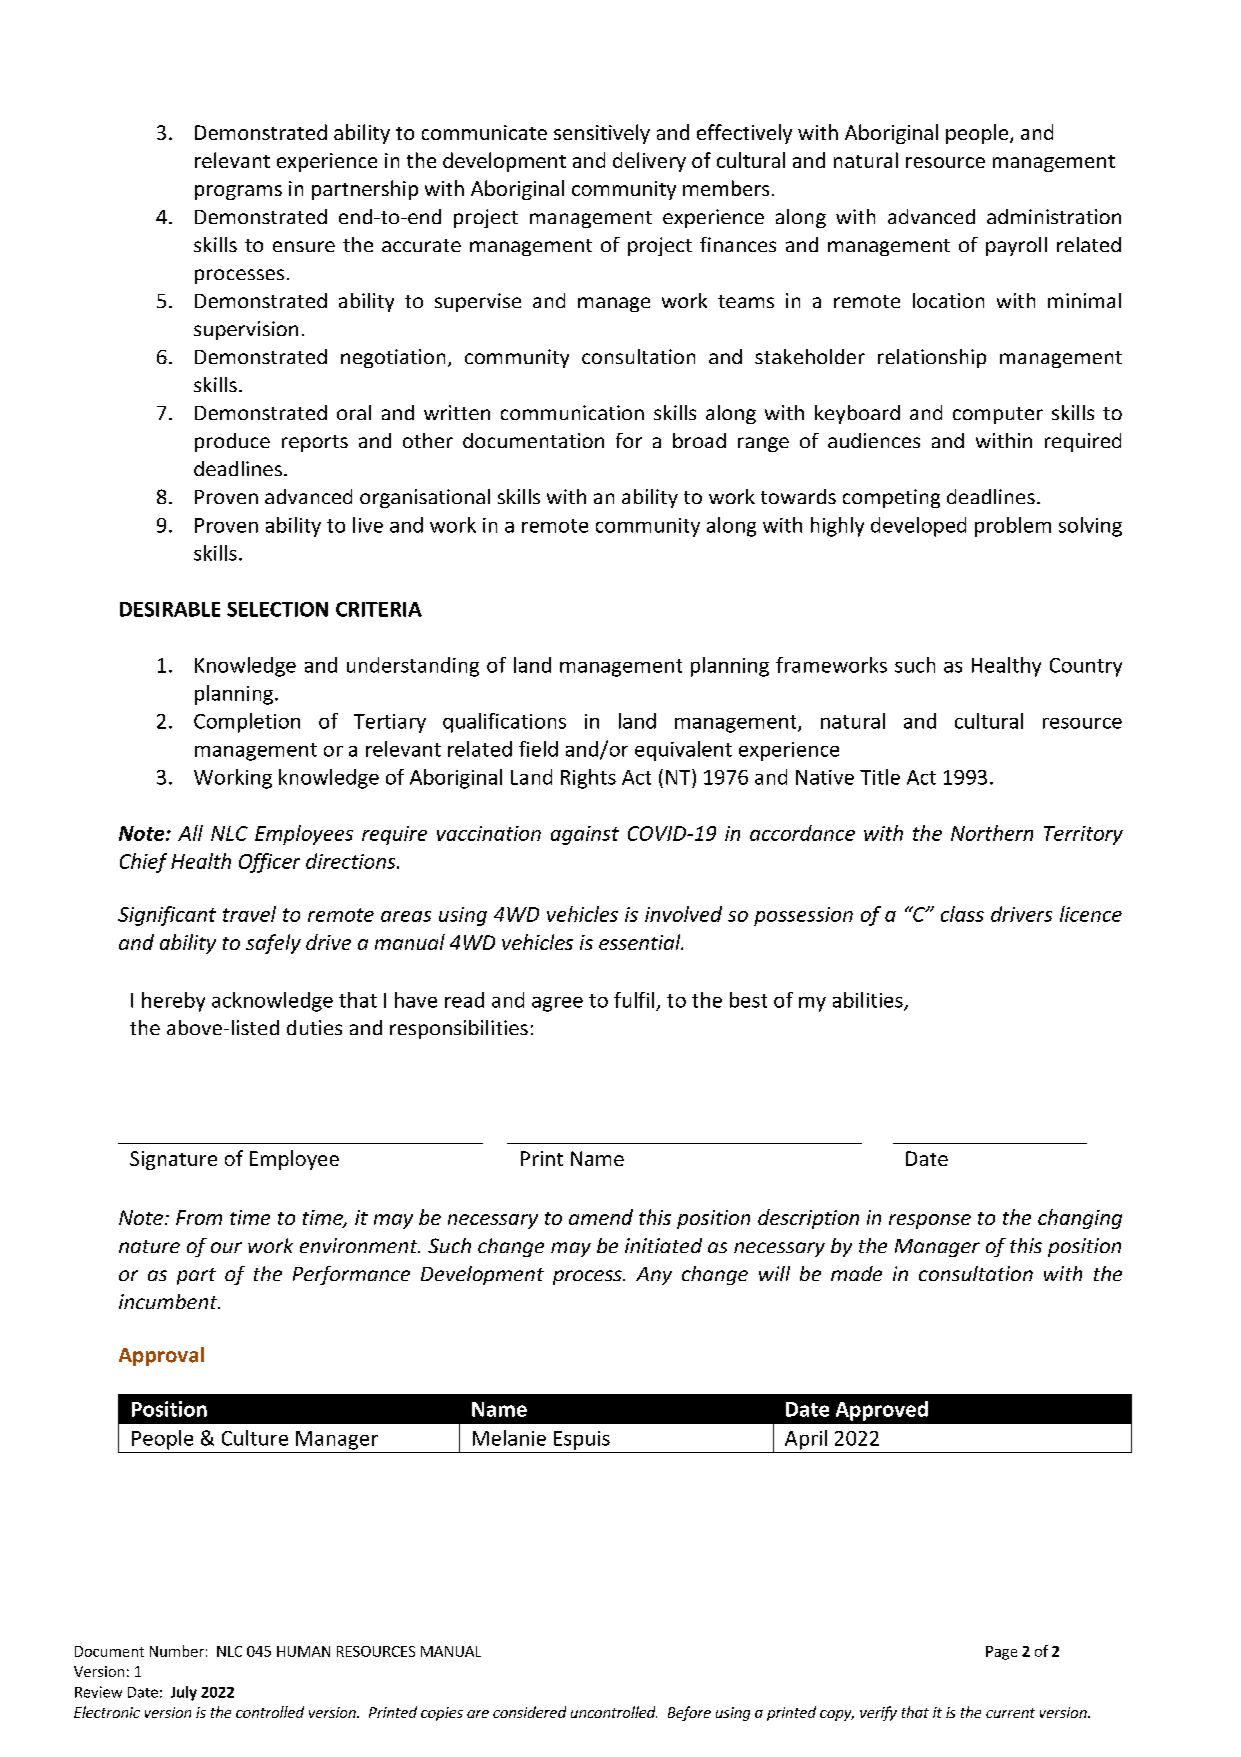 Image resolution: width=1241 pixels, height=1757 pixels. I want to click on Country, so click(1086, 667).
